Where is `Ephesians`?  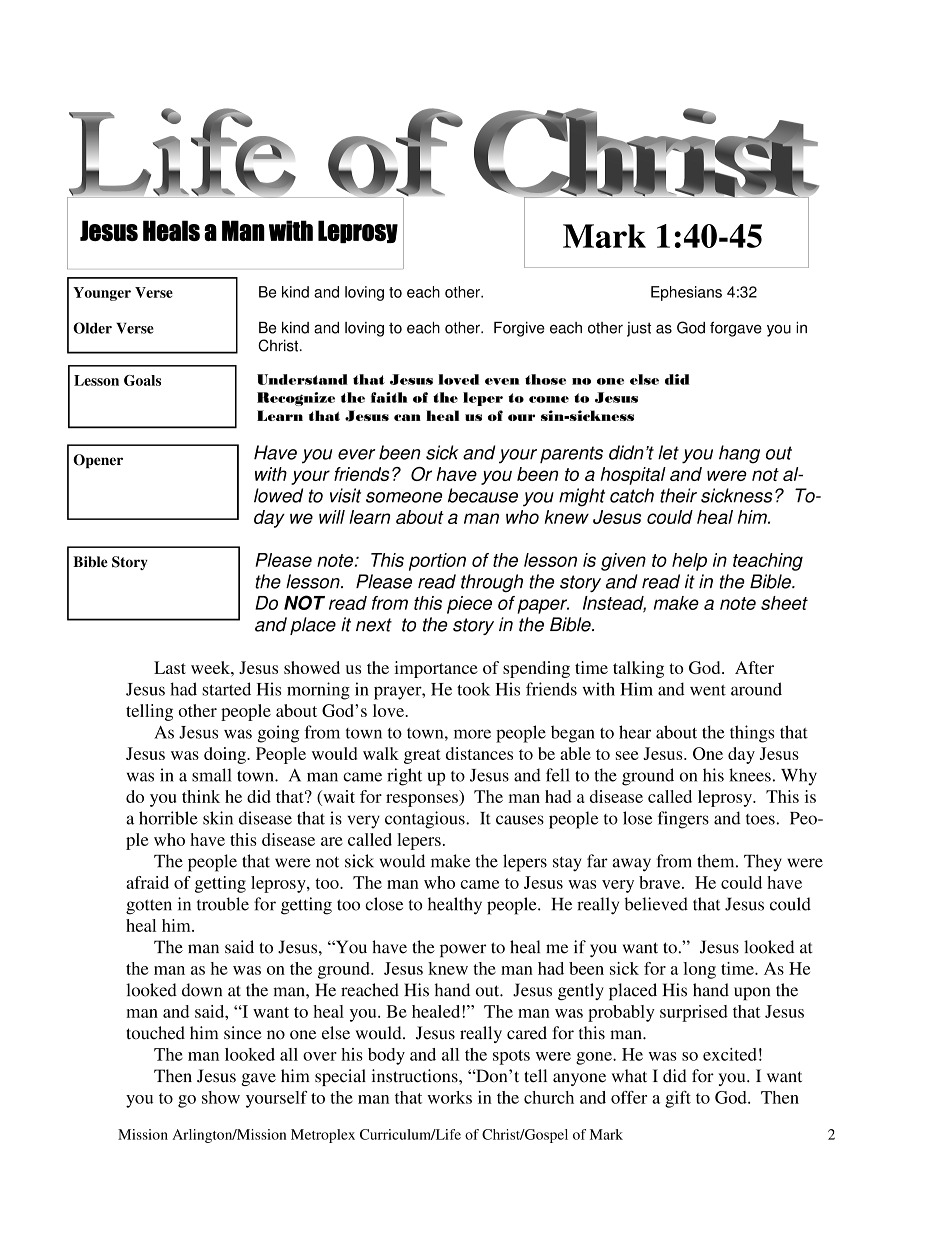
Ephesians is located at coordinates (686, 293).
